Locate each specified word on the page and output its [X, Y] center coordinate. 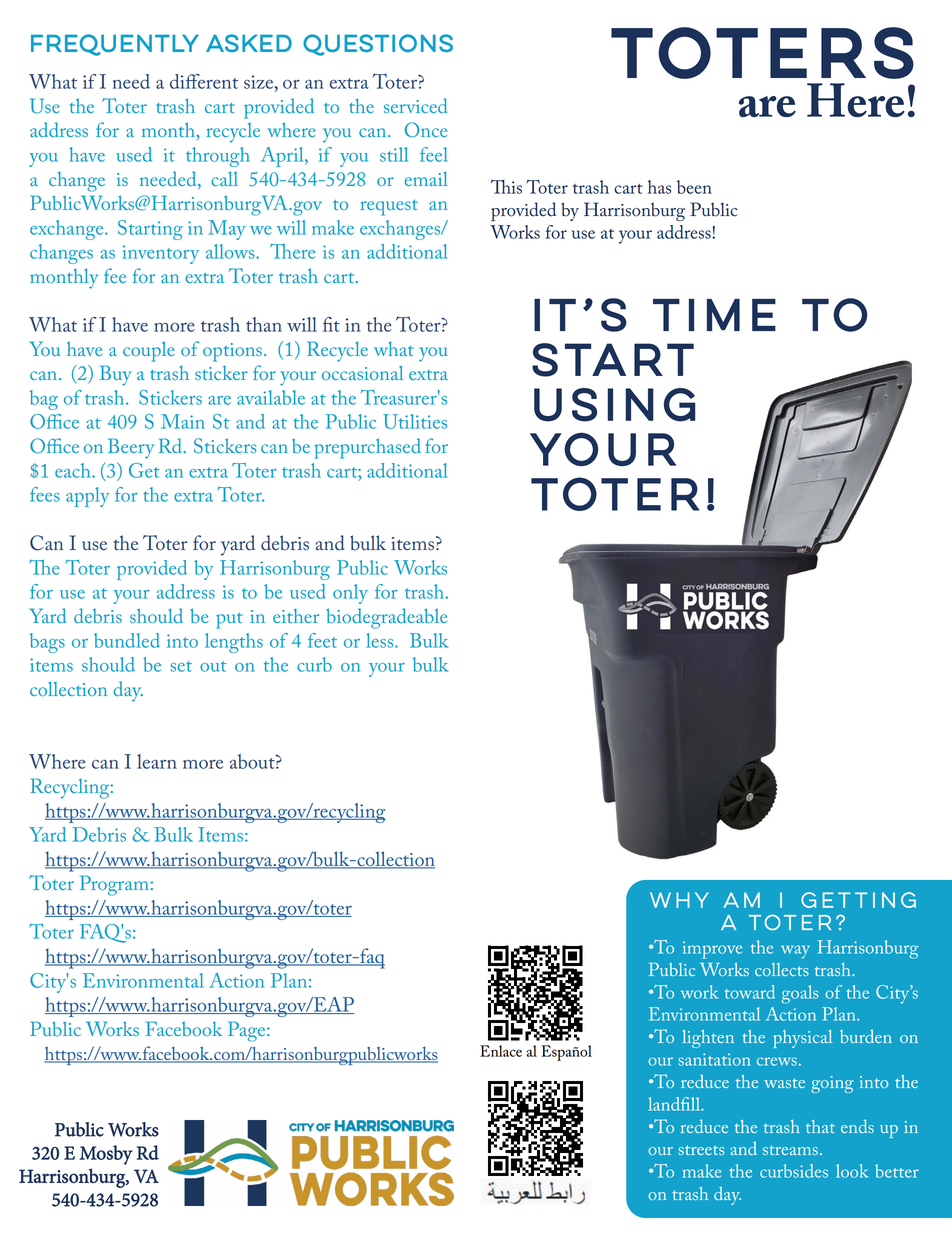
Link [499, 1188]
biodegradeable [386, 618]
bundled [127, 640]
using [615, 405]
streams [790, 1150]
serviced [415, 105]
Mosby [106, 1155]
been [694, 187]
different [204, 81]
